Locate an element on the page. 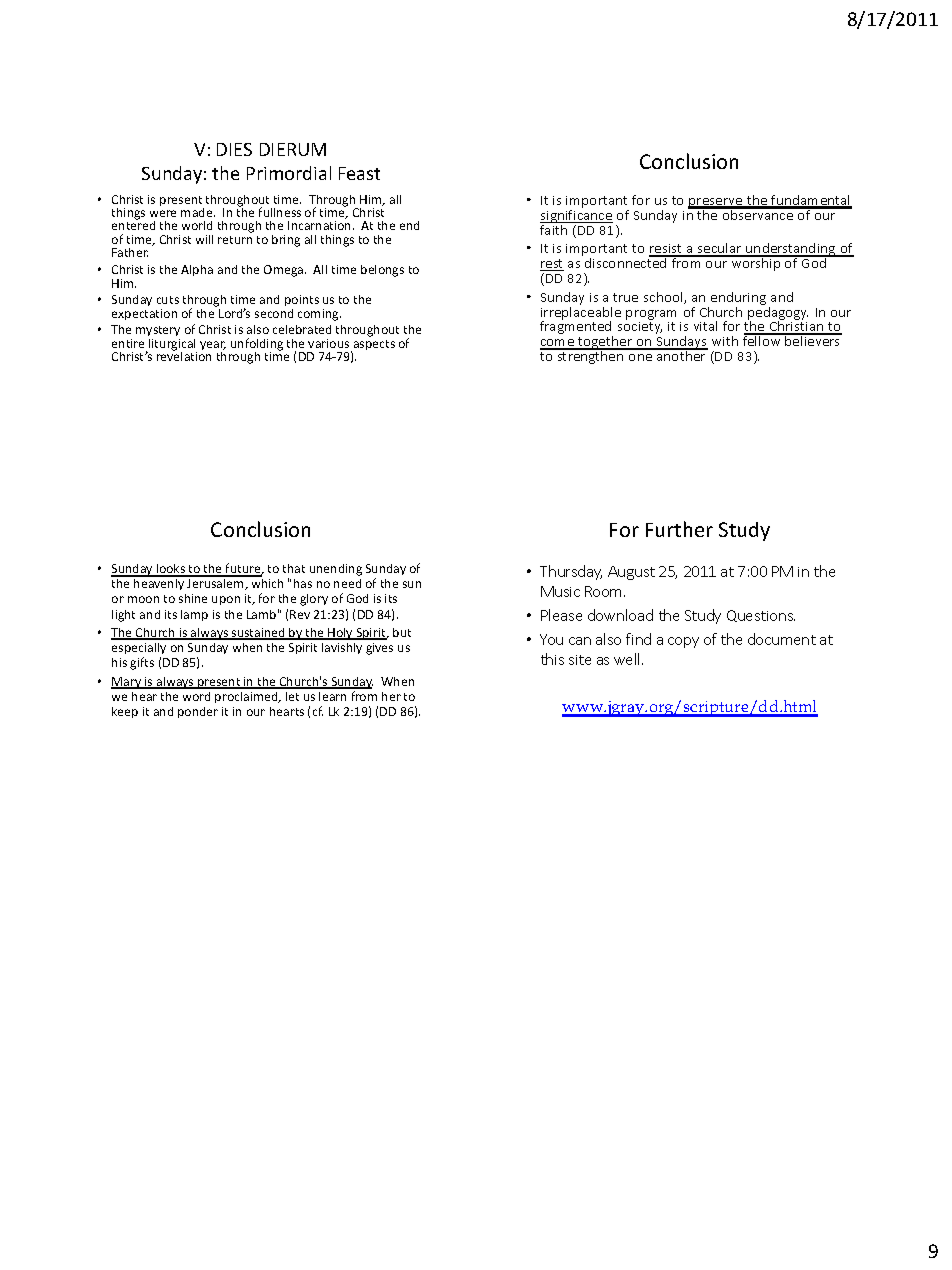  DIES is located at coordinates (234, 149).
